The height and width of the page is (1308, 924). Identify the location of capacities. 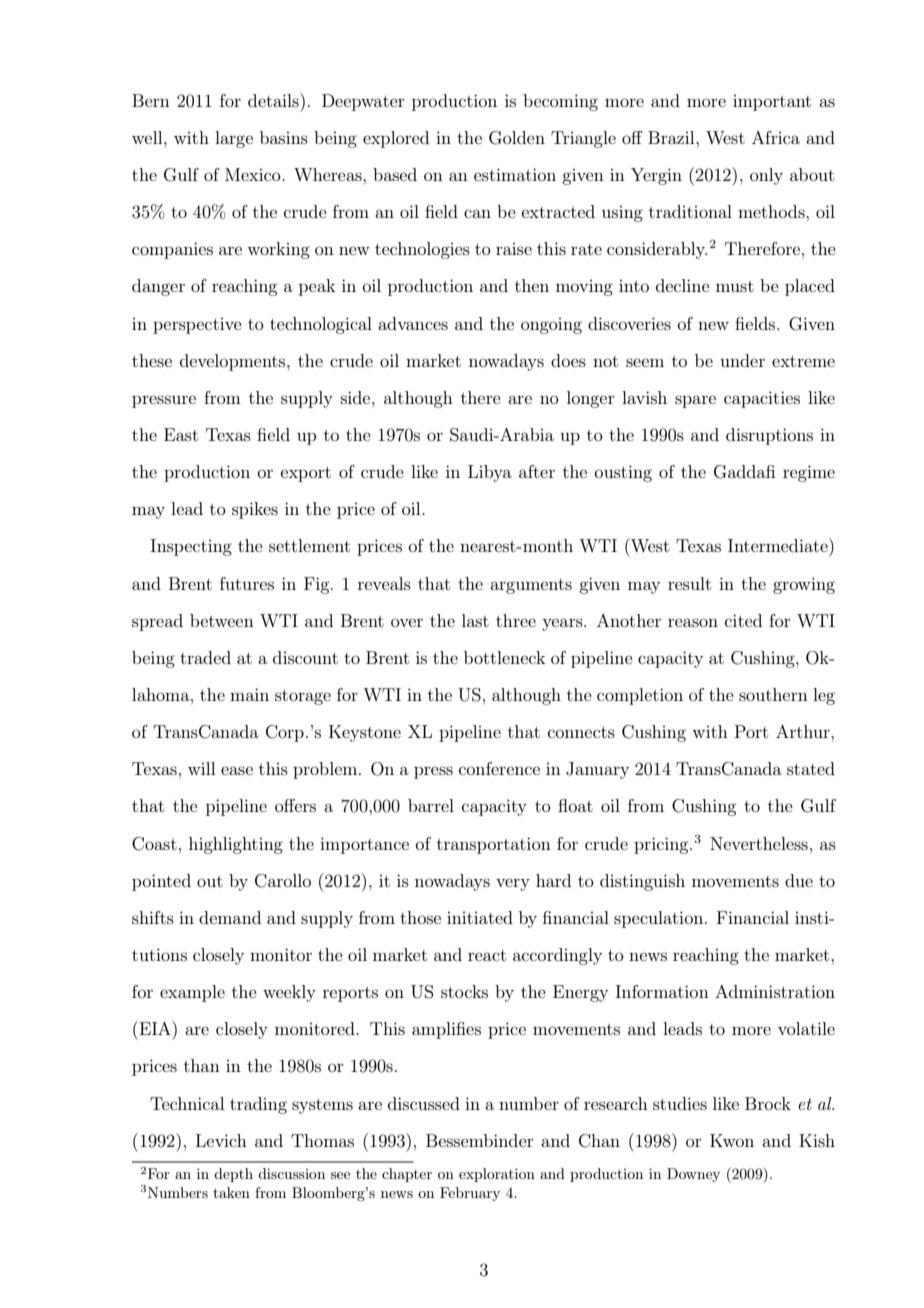
(762, 399).
